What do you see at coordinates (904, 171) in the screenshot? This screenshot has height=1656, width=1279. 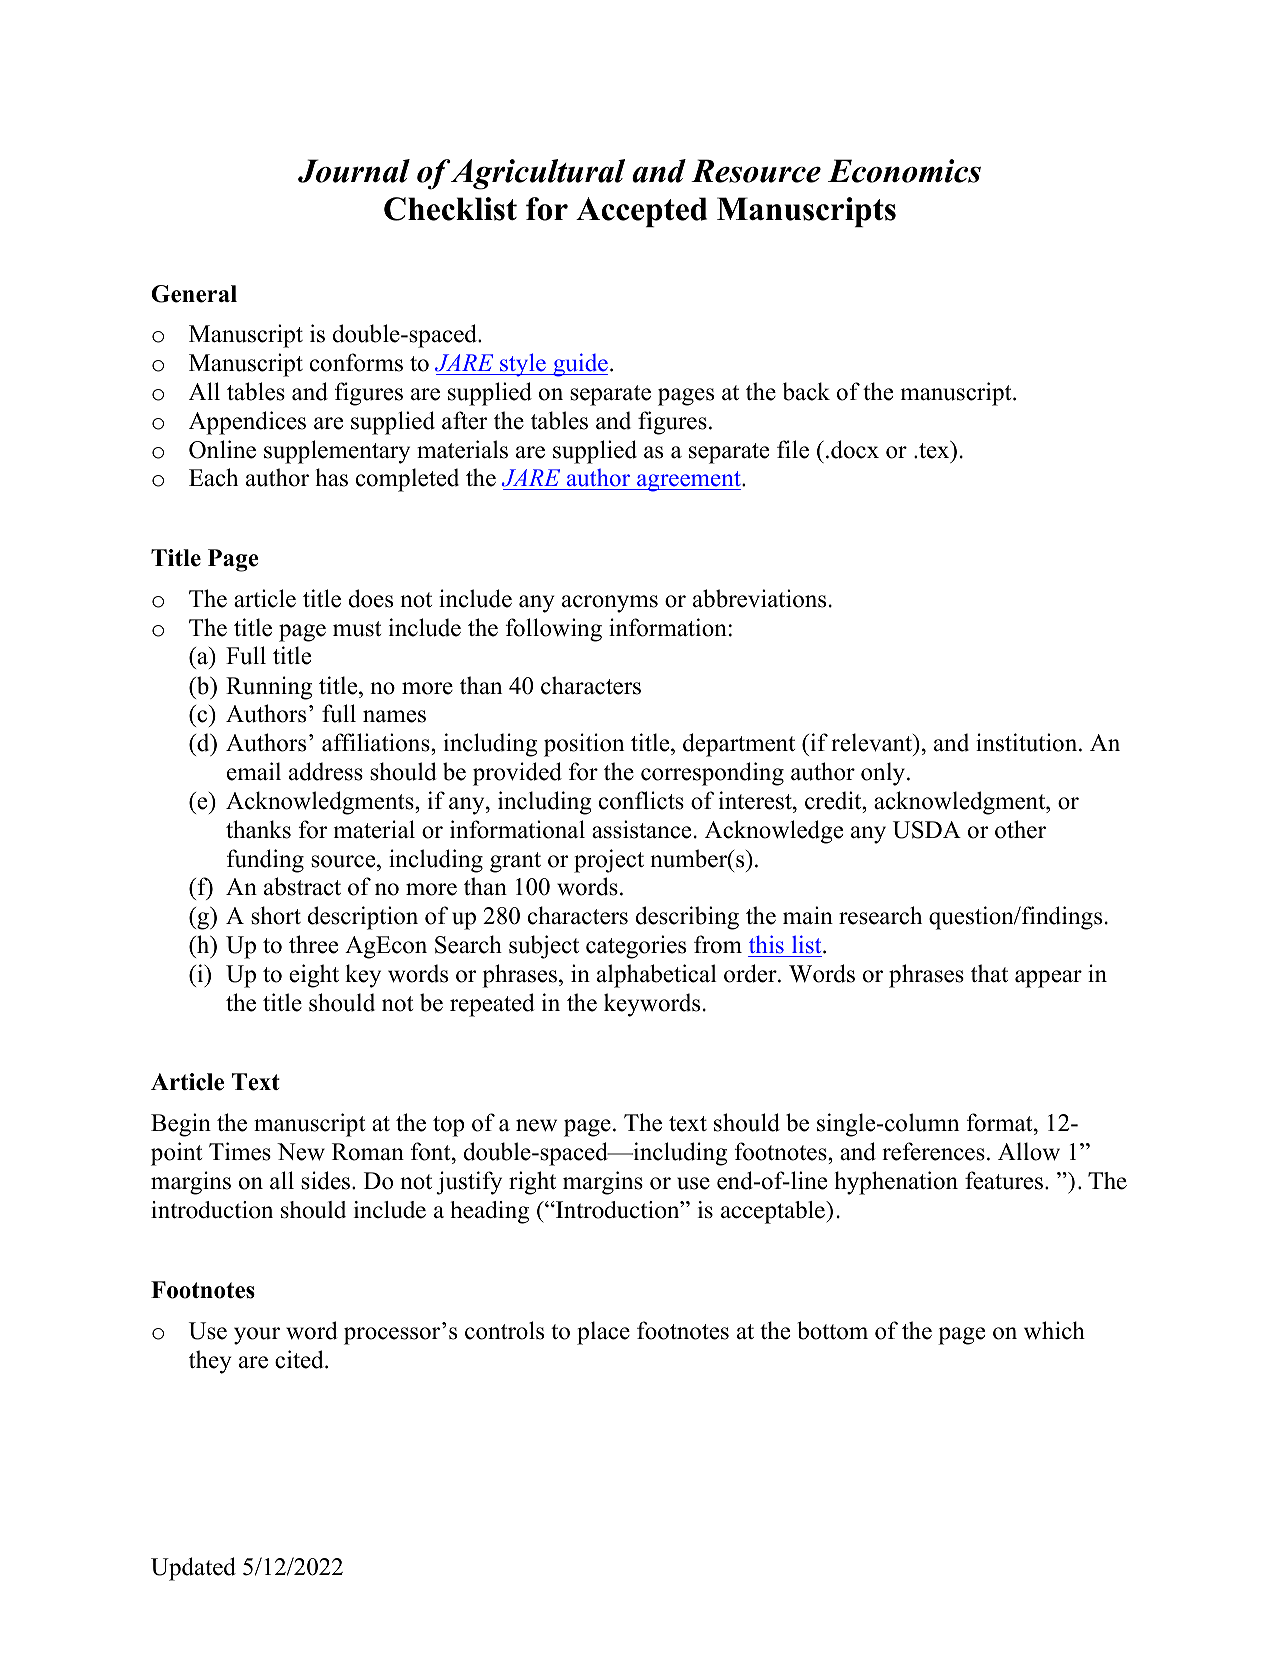 I see `Economics` at bounding box center [904, 171].
